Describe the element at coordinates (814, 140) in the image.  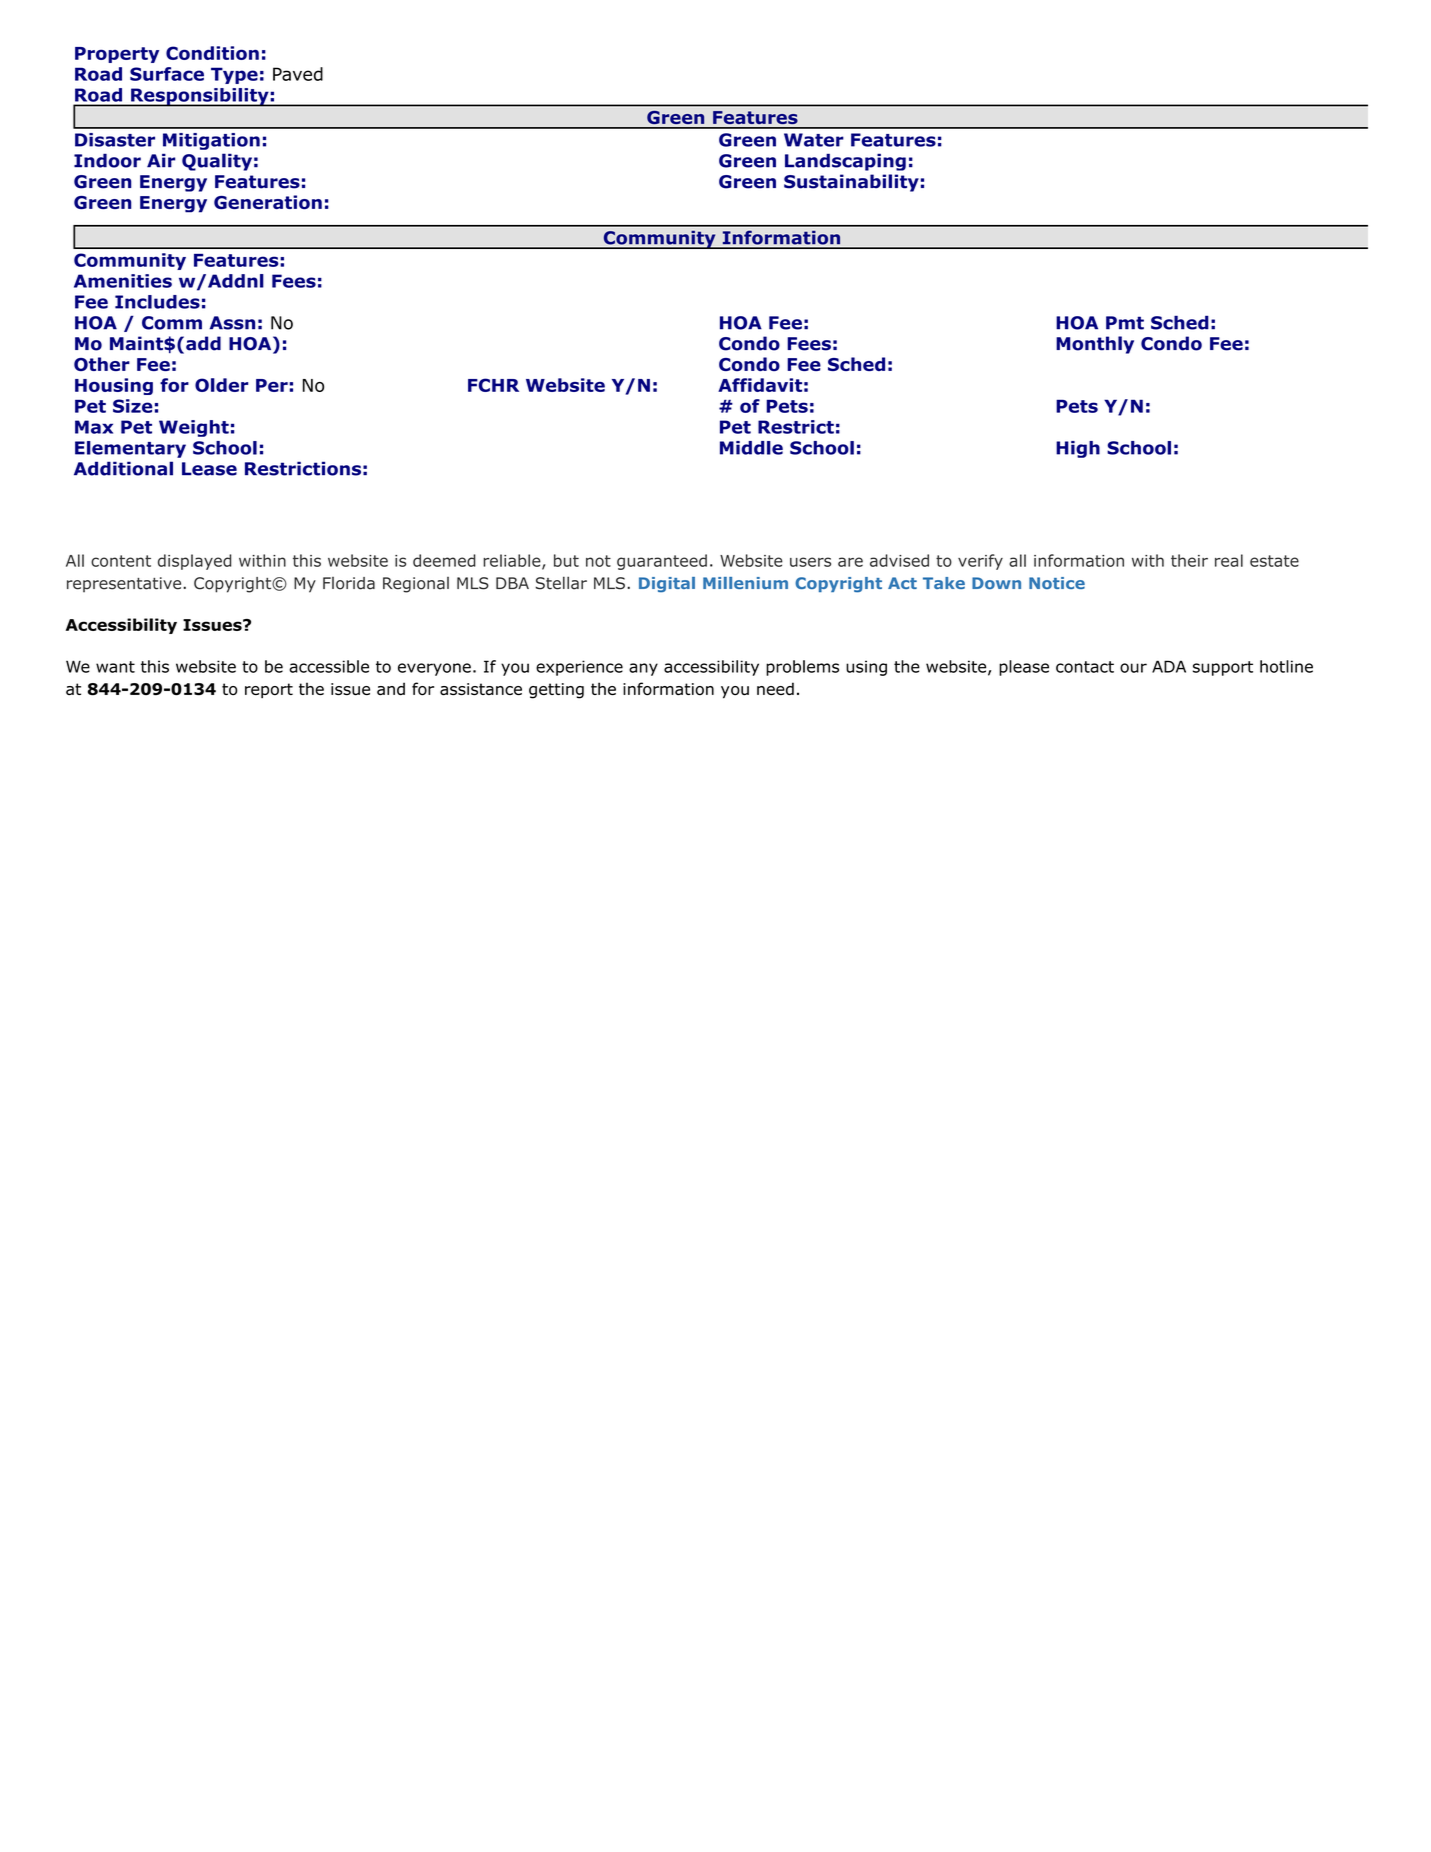
I see `Water` at that location.
